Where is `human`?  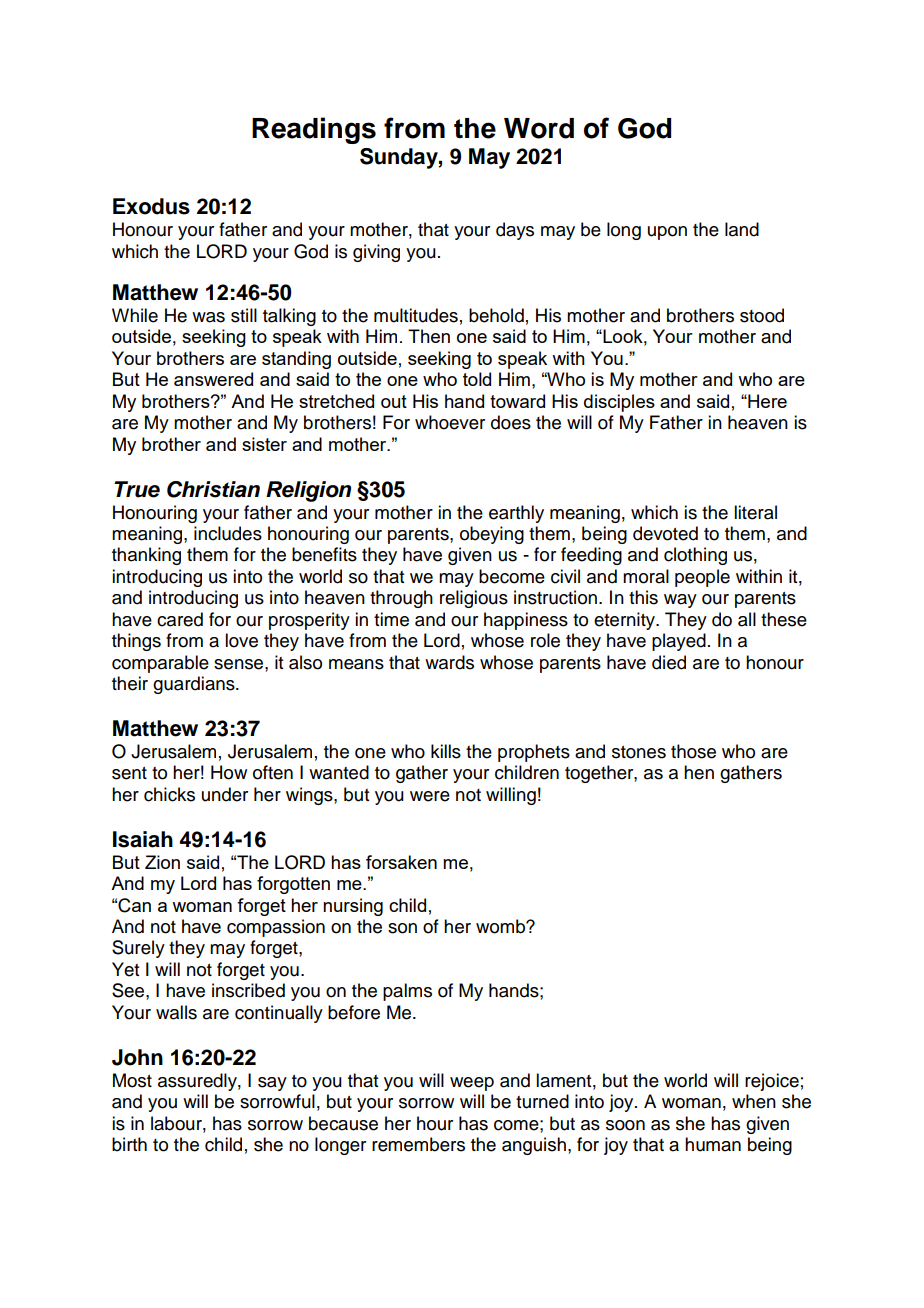
human is located at coordinates (713, 1144).
